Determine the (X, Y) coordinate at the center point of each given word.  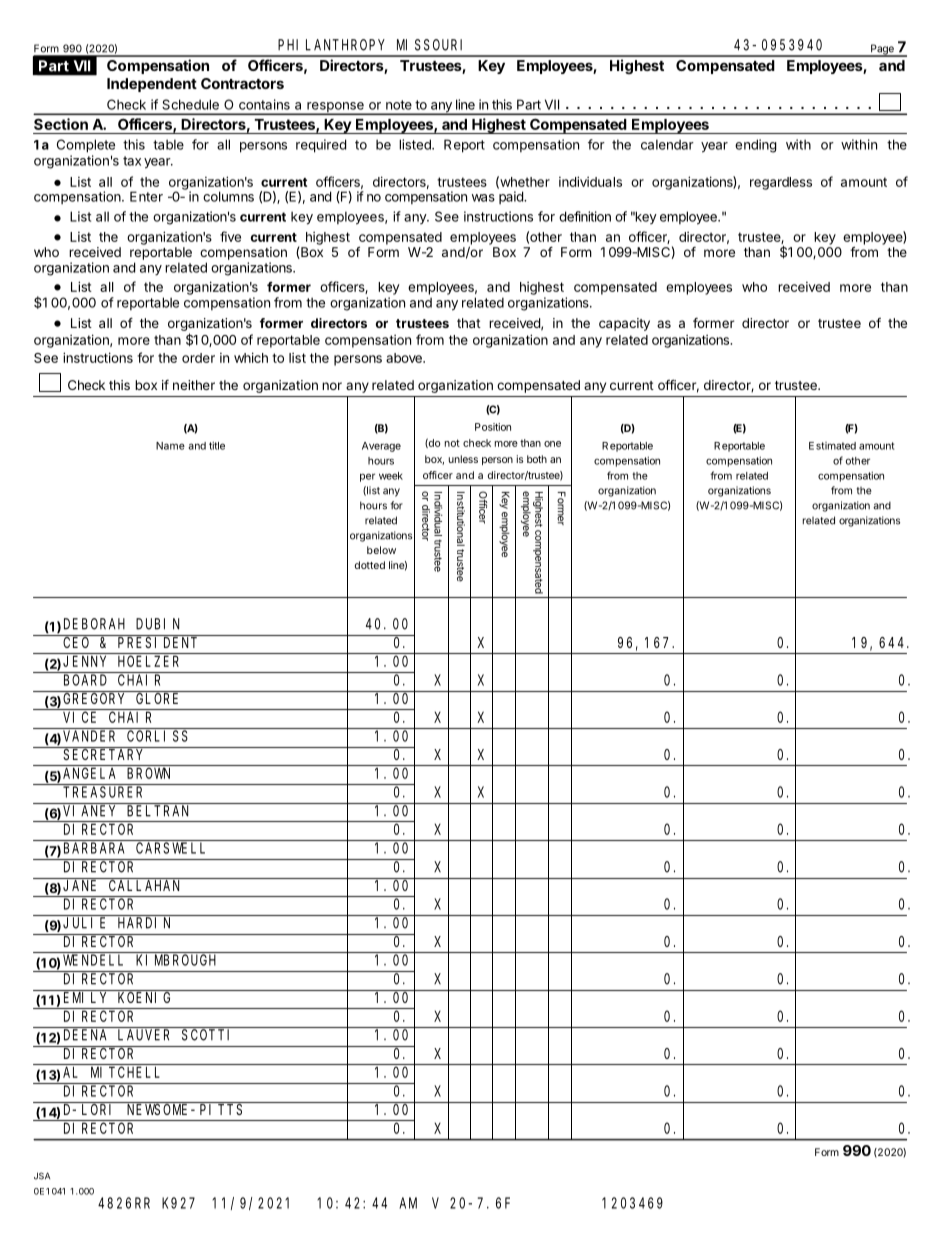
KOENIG (144, 997)
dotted (370, 565)
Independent (152, 85)
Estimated (832, 446)
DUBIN (157, 624)
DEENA (85, 1035)
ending (756, 146)
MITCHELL (125, 1072)
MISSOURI (429, 45)
